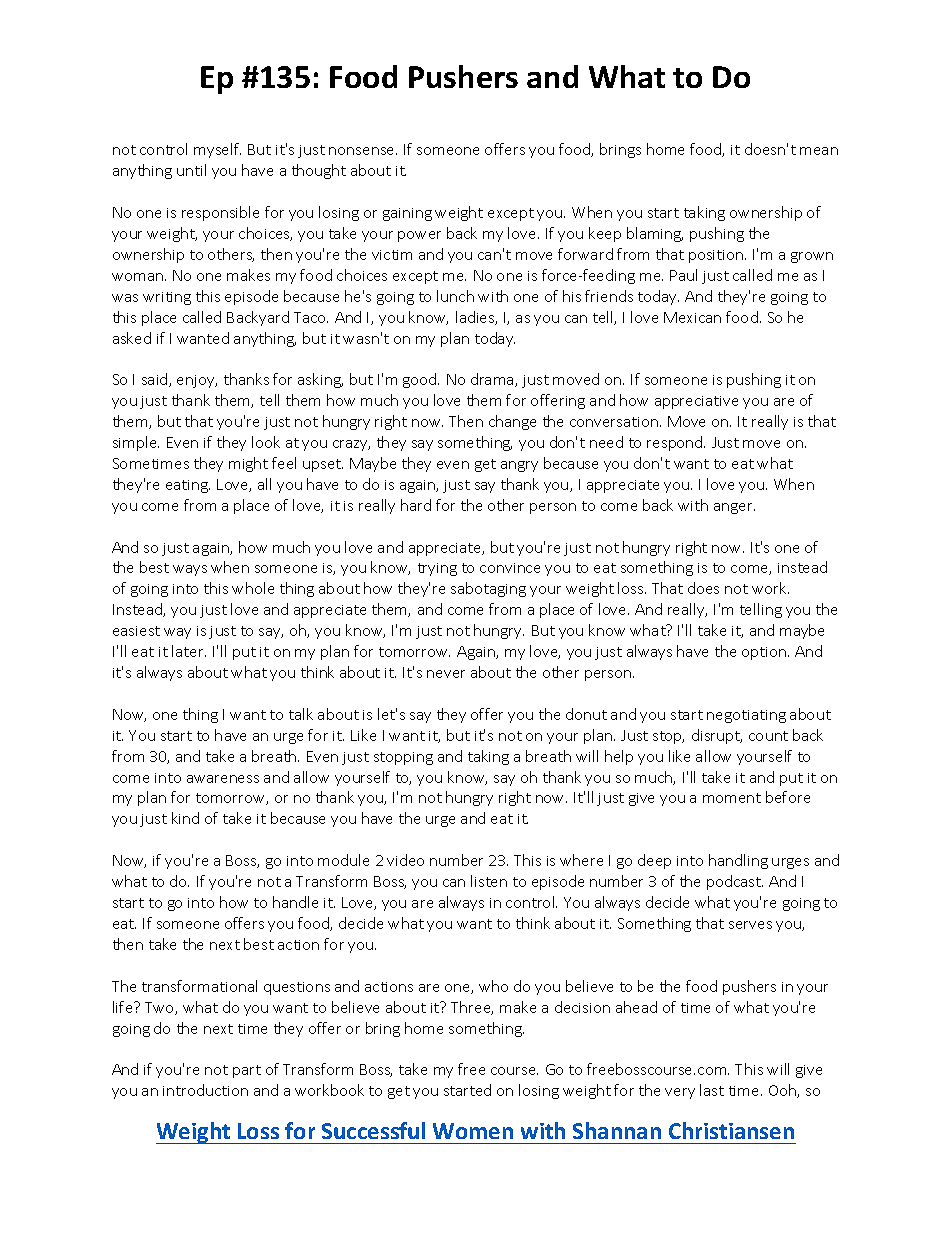  What do you see at coordinates (446, 674) in the page?
I see `never` at bounding box center [446, 674].
